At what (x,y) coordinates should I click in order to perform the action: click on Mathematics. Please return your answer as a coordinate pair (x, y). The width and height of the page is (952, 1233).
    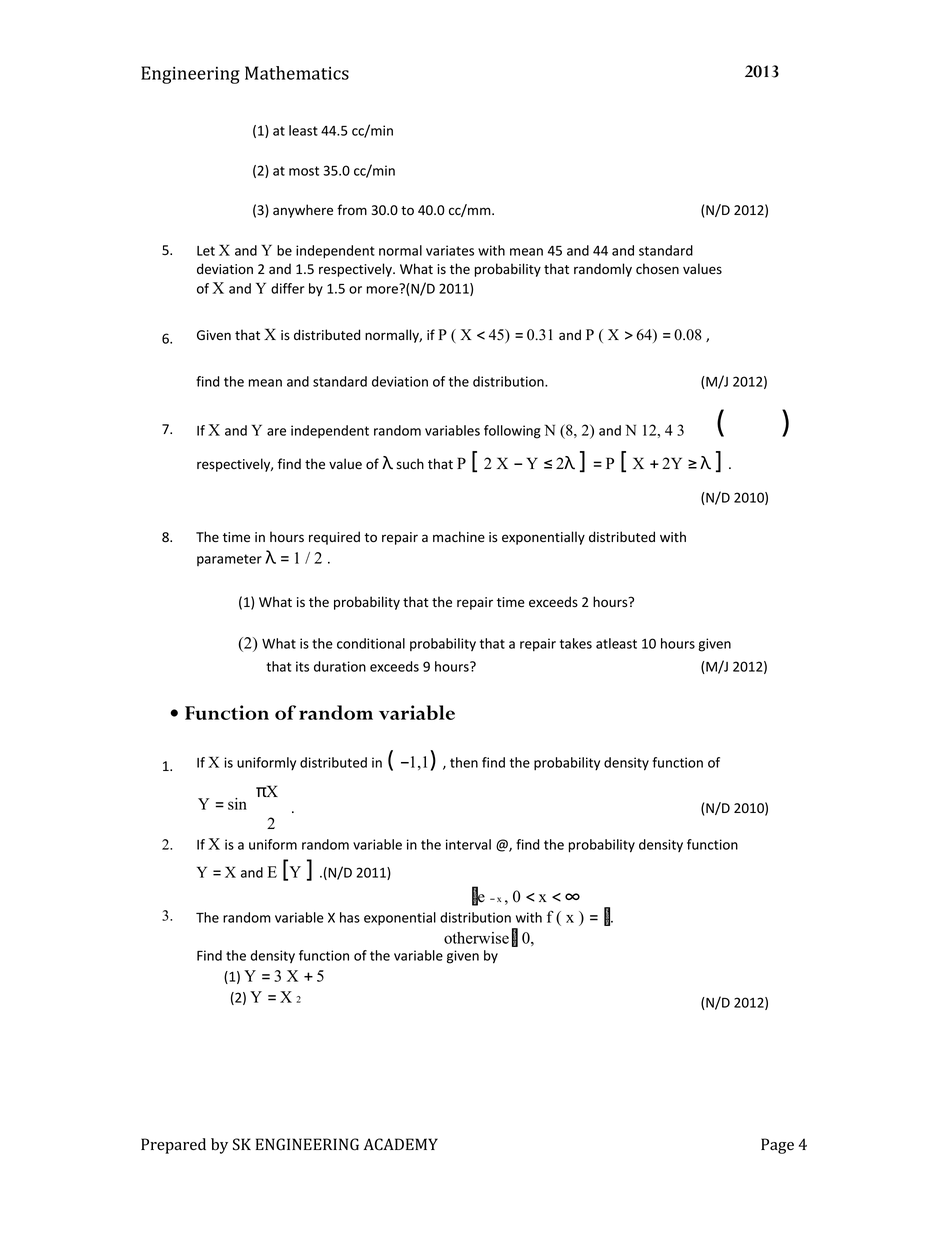
    Looking at the image, I should click on (297, 73).
